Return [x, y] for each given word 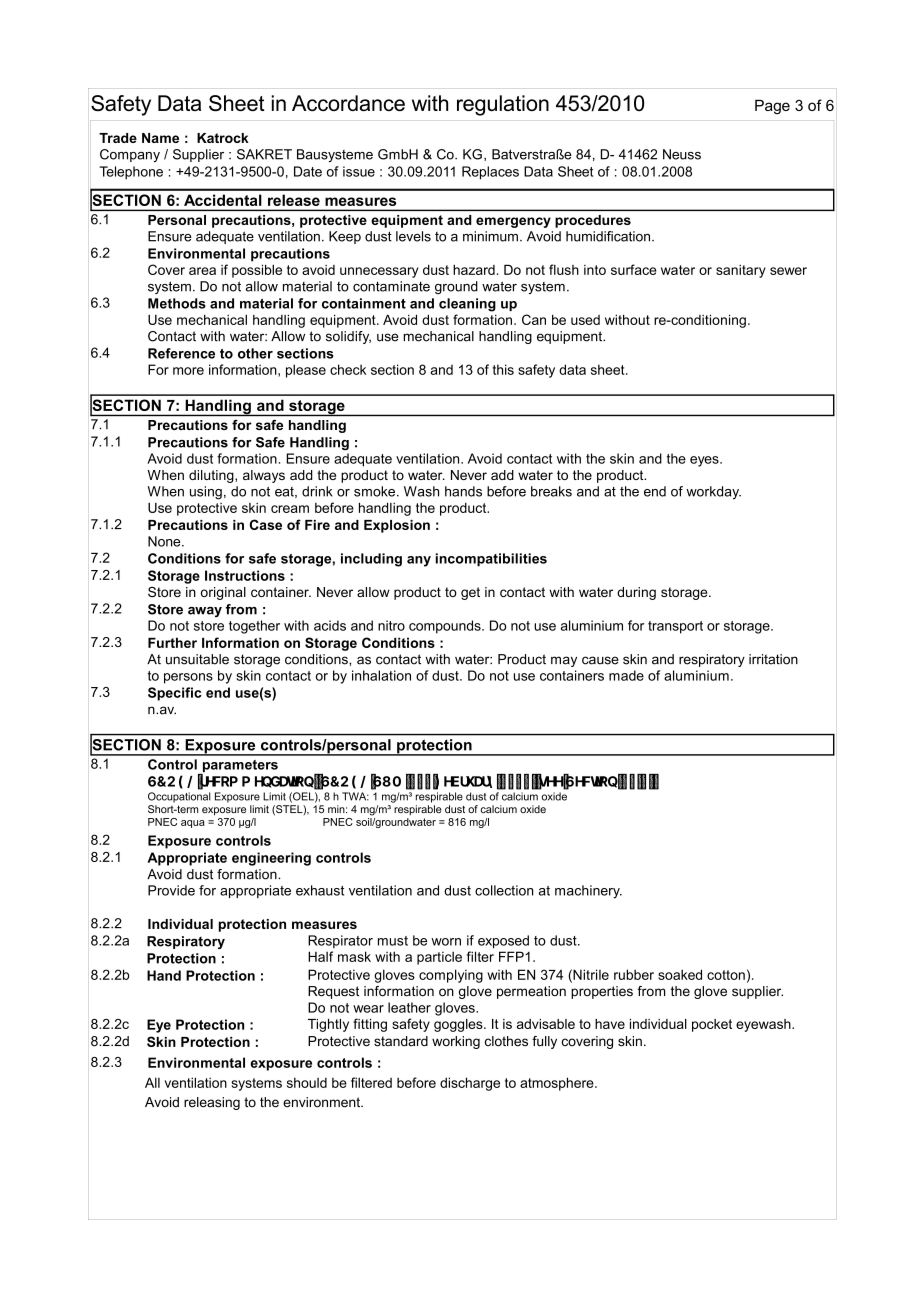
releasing [212, 1103]
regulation [503, 105]
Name [160, 138]
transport [675, 627]
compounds [446, 627]
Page [772, 107]
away [205, 612]
